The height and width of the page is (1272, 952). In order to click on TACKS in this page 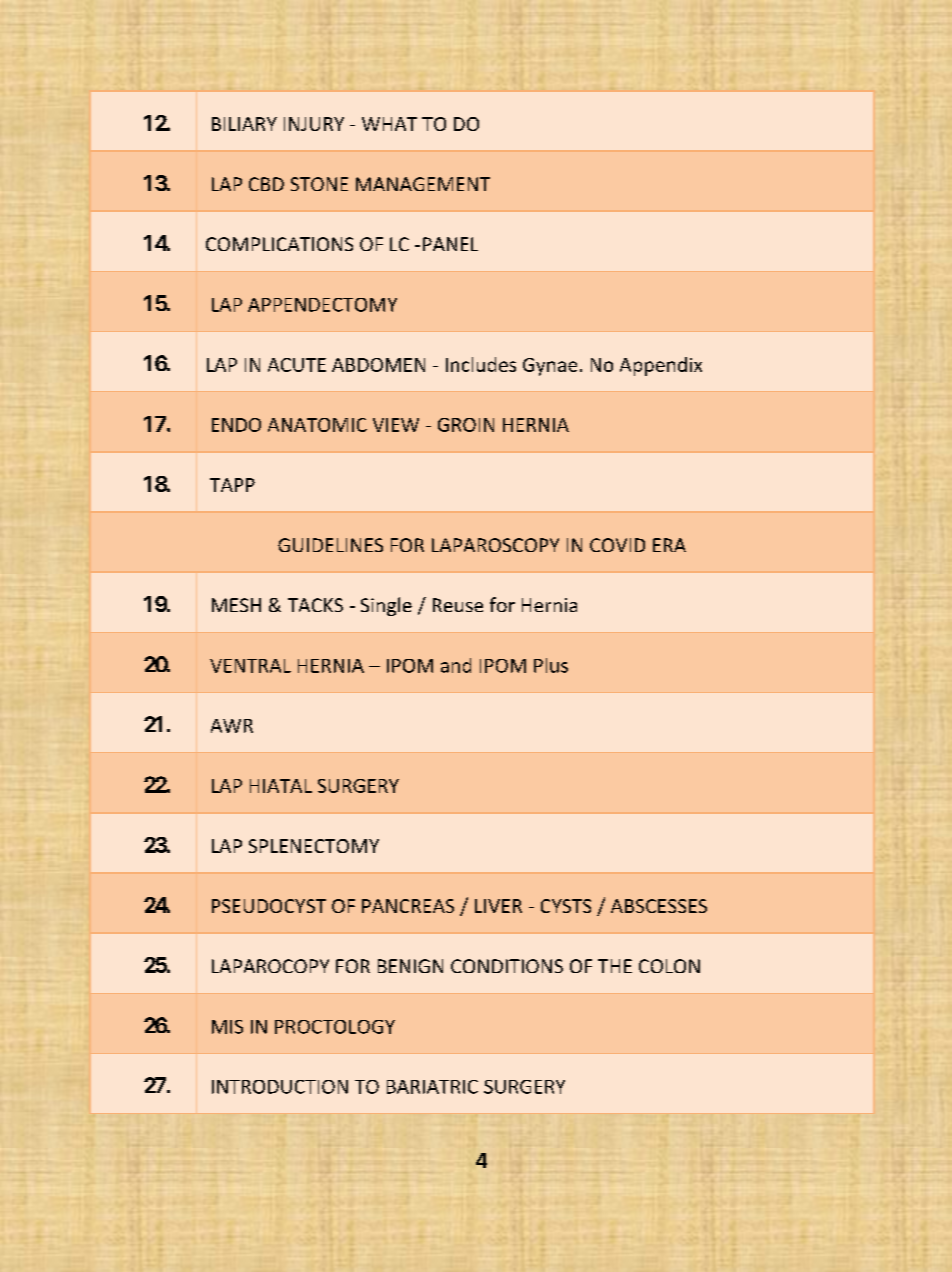, I will do `click(315, 605)`.
